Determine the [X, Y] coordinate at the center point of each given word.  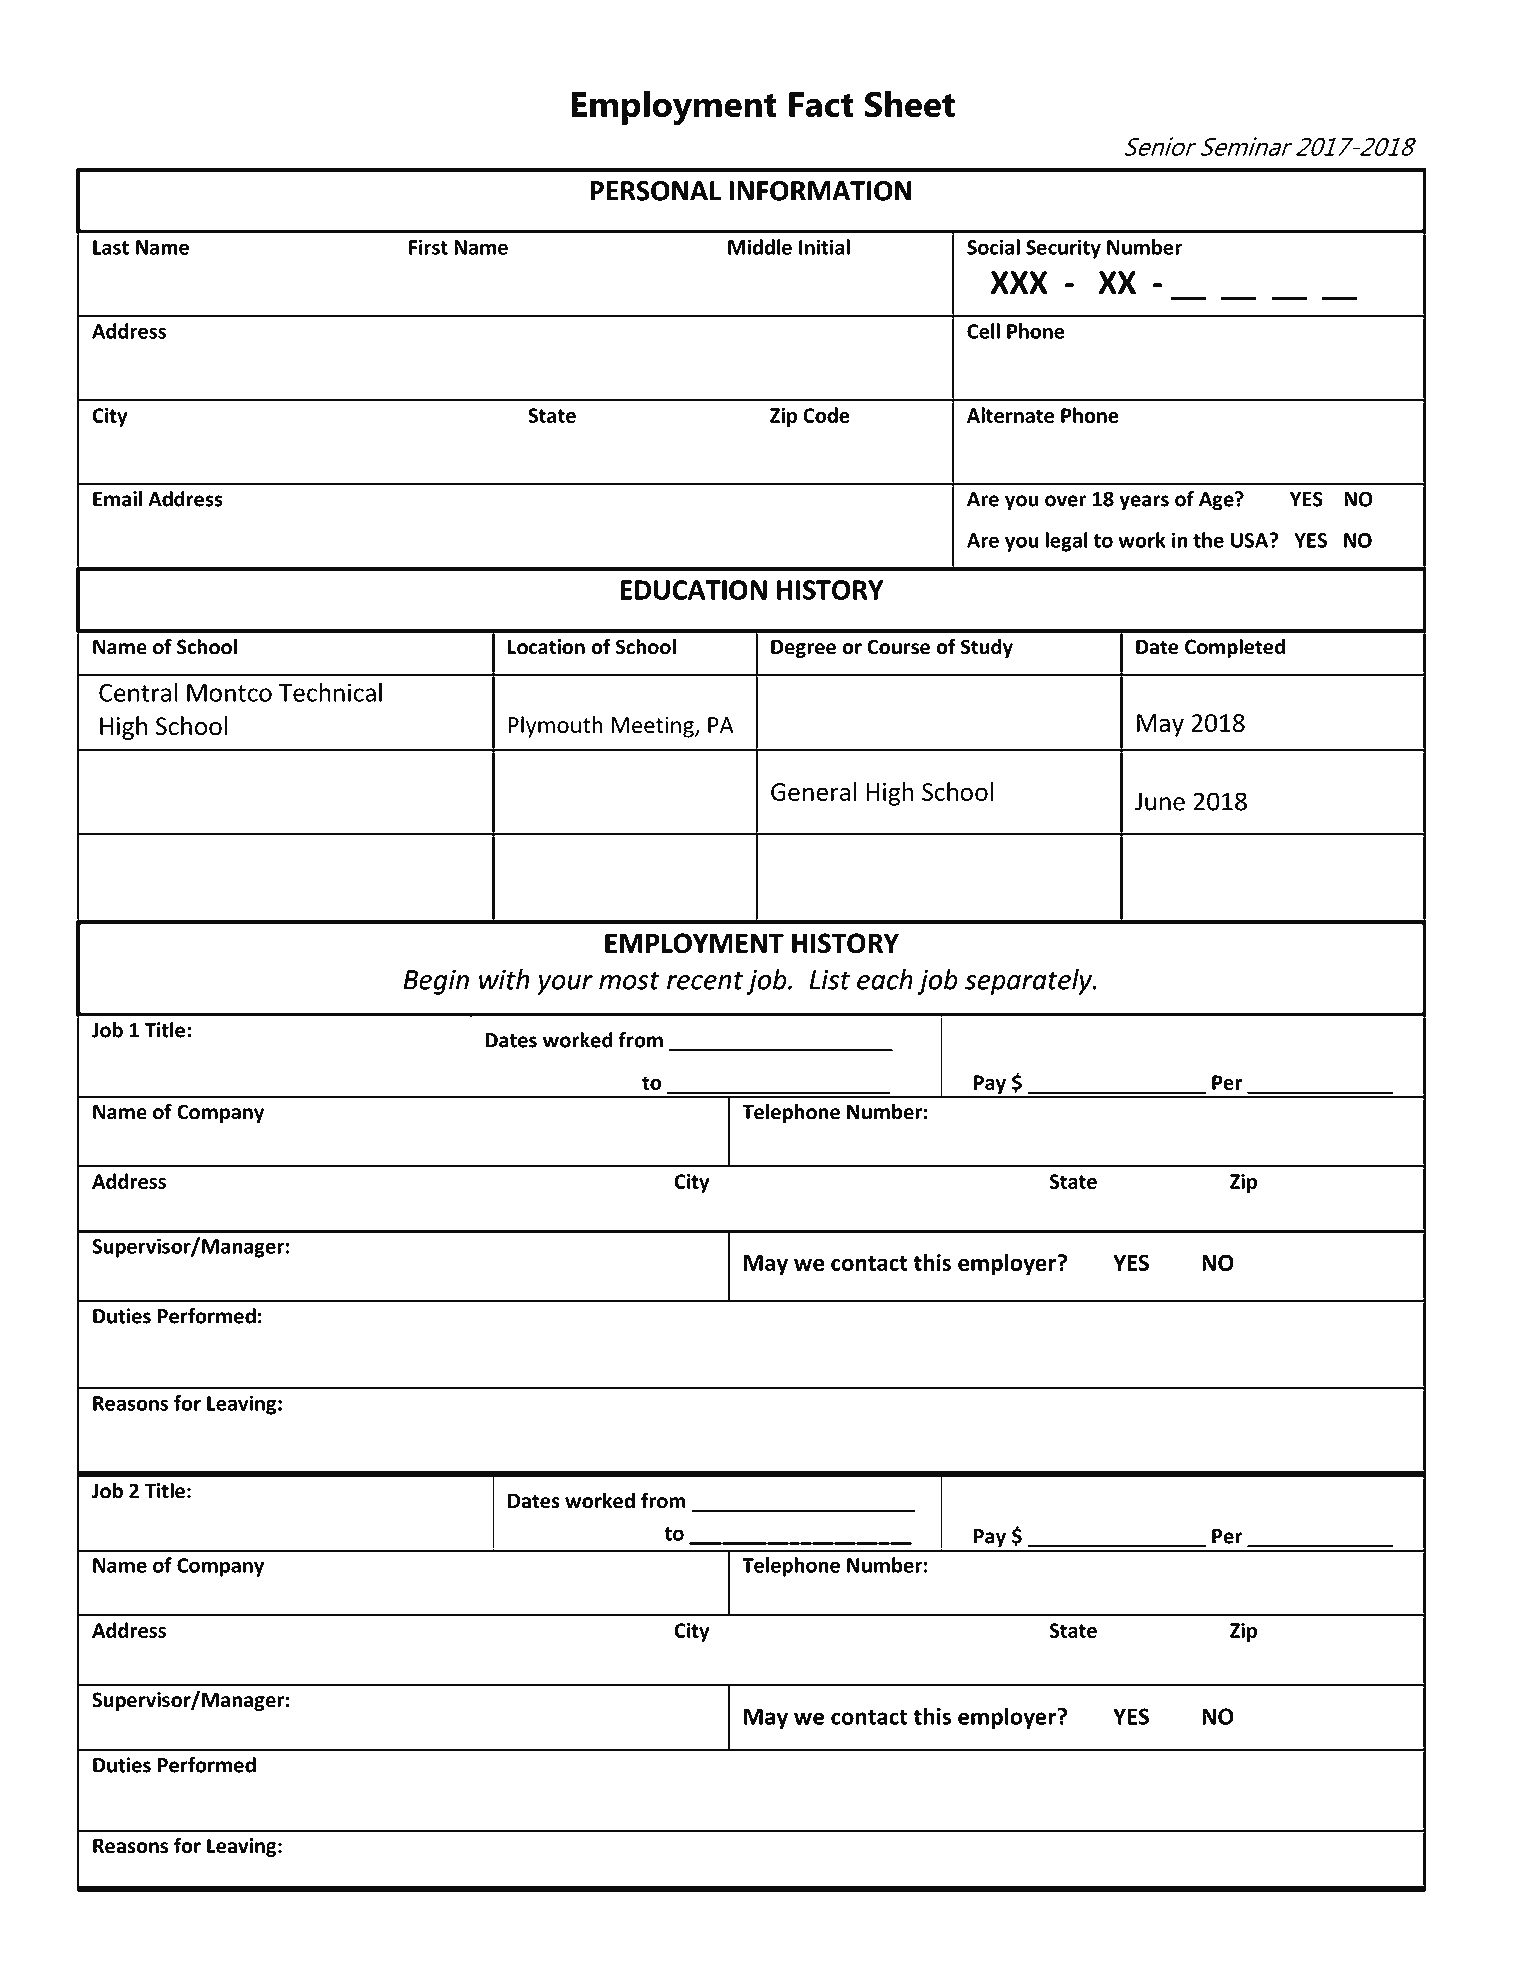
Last [111, 247]
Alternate [1010, 415]
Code [826, 415]
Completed [1235, 648]
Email [117, 499]
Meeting [653, 727]
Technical [330, 692]
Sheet [910, 104]
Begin [436, 982]
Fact [821, 105]
